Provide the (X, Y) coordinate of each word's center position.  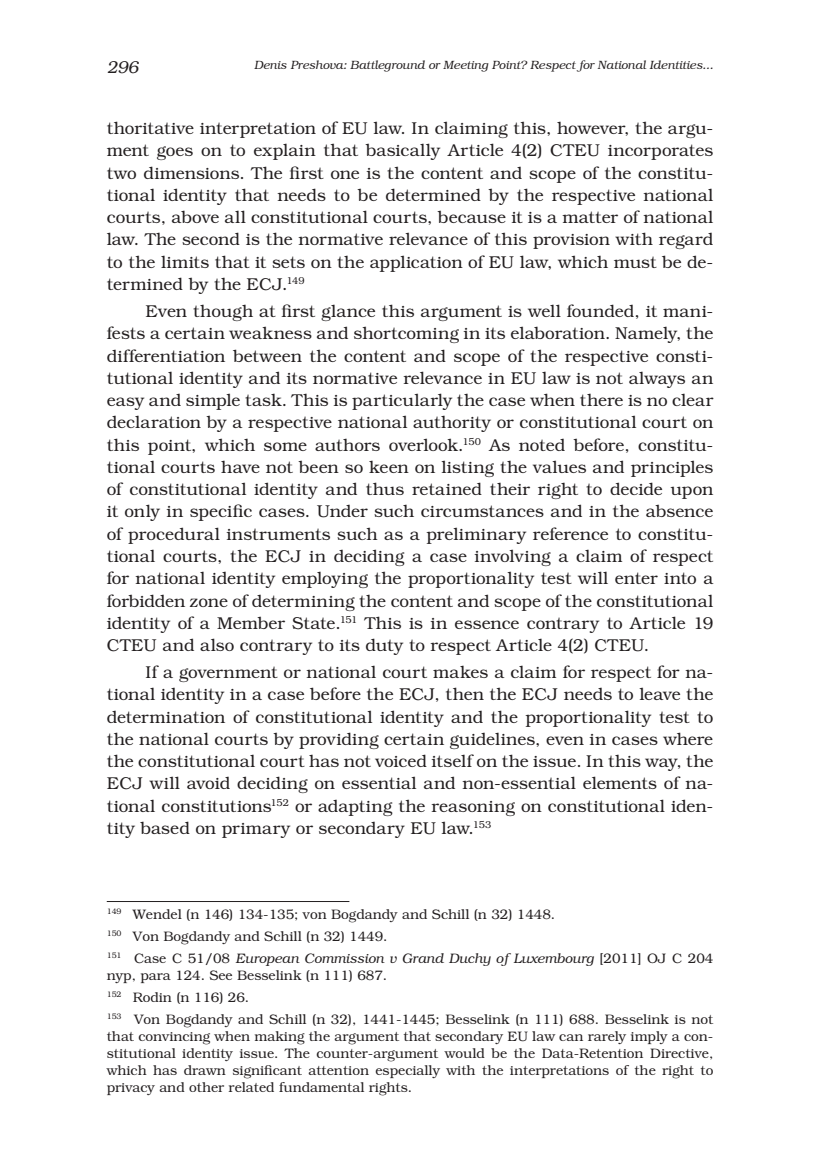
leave (659, 693)
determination (166, 717)
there (601, 399)
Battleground (387, 66)
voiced (401, 760)
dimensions (191, 172)
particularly (402, 401)
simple (213, 401)
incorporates (660, 152)
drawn (205, 1070)
